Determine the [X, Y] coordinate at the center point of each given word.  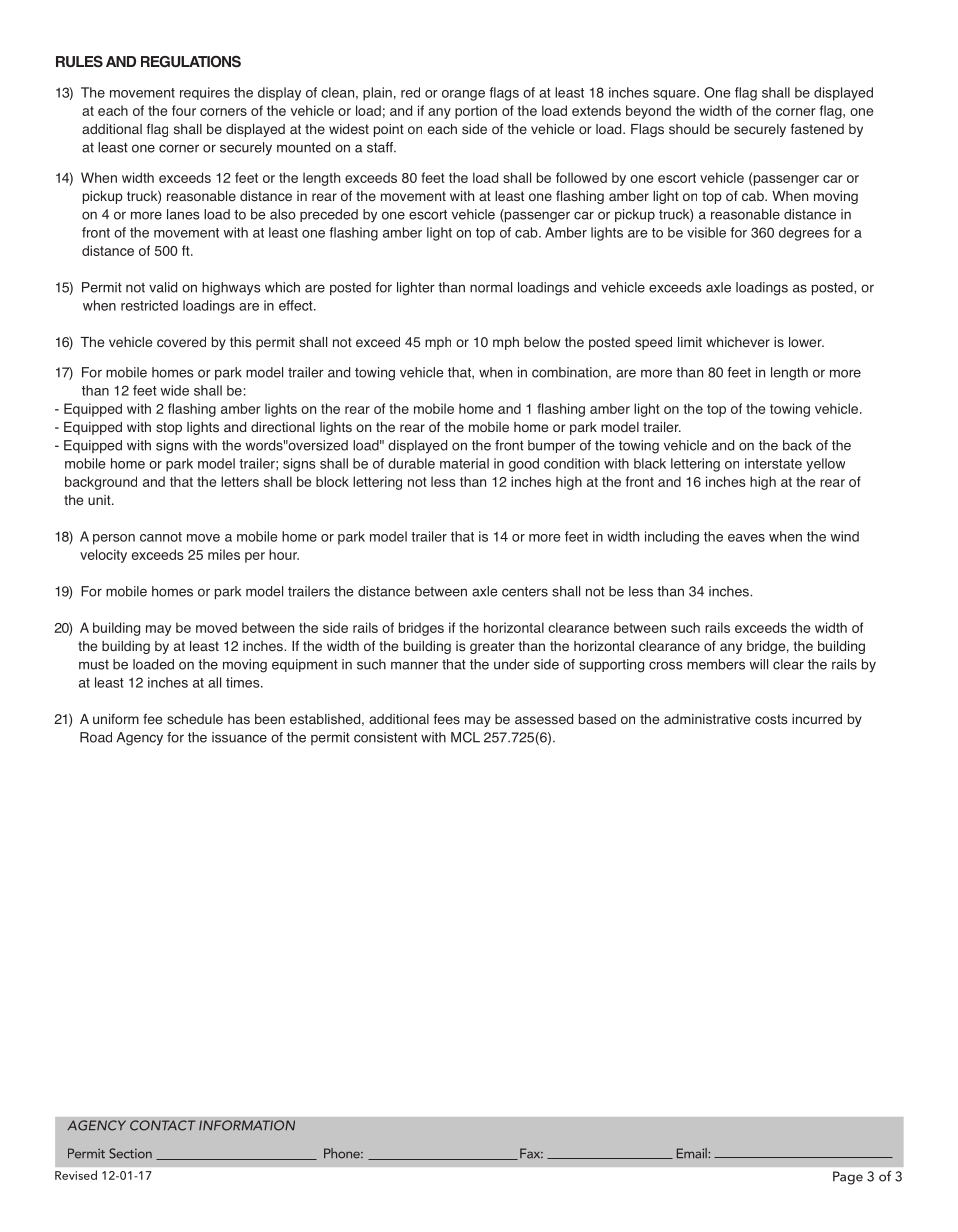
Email [693, 1153]
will [759, 664]
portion [476, 112]
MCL [465, 737]
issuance [239, 737]
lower [806, 342]
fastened [817, 129]
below [542, 342]
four [184, 110]
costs [771, 719]
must [94, 665]
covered [181, 342]
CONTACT [163, 1125]
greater [492, 647]
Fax [531, 1153]
